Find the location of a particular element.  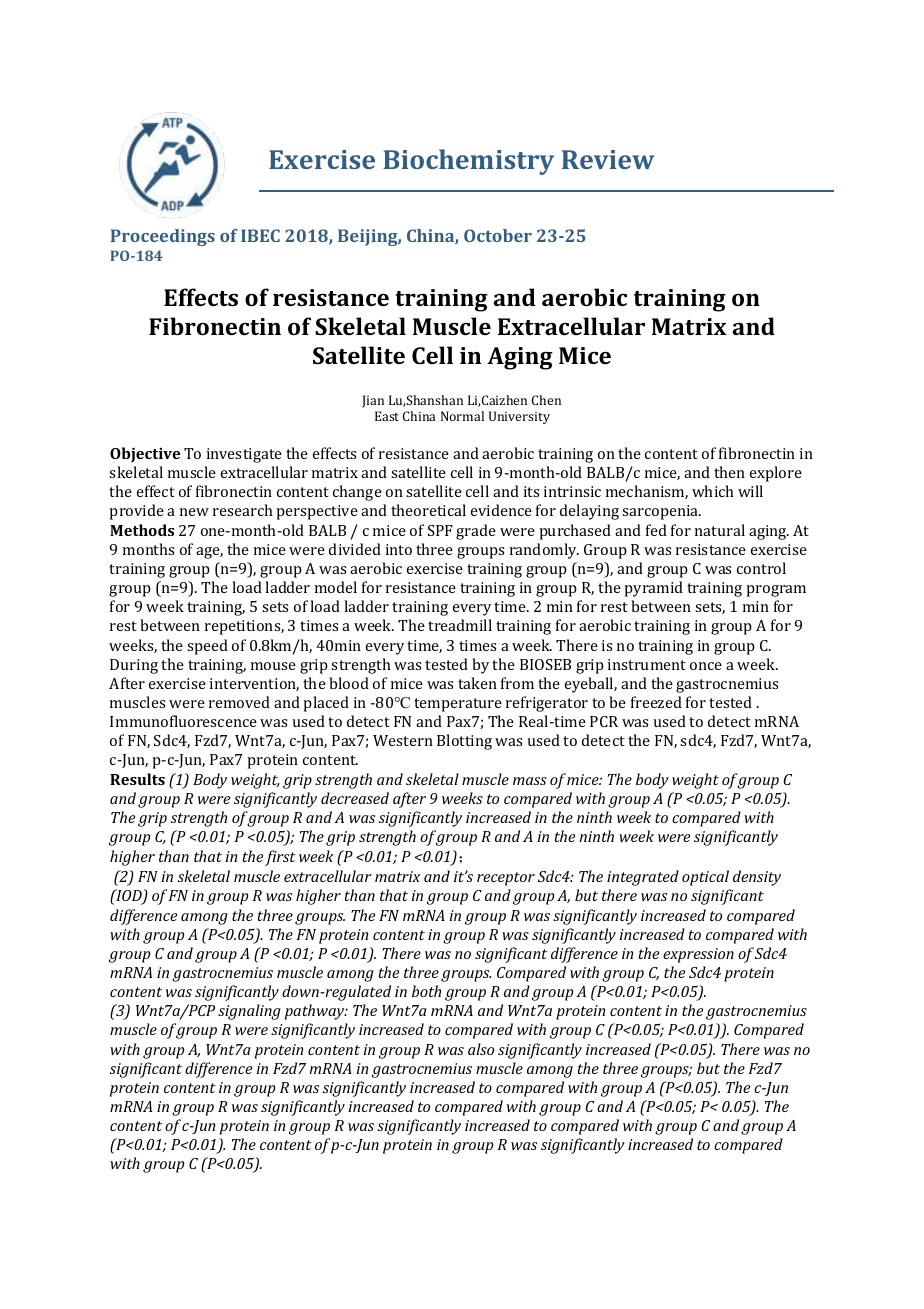

Proceedings is located at coordinates (163, 237).
